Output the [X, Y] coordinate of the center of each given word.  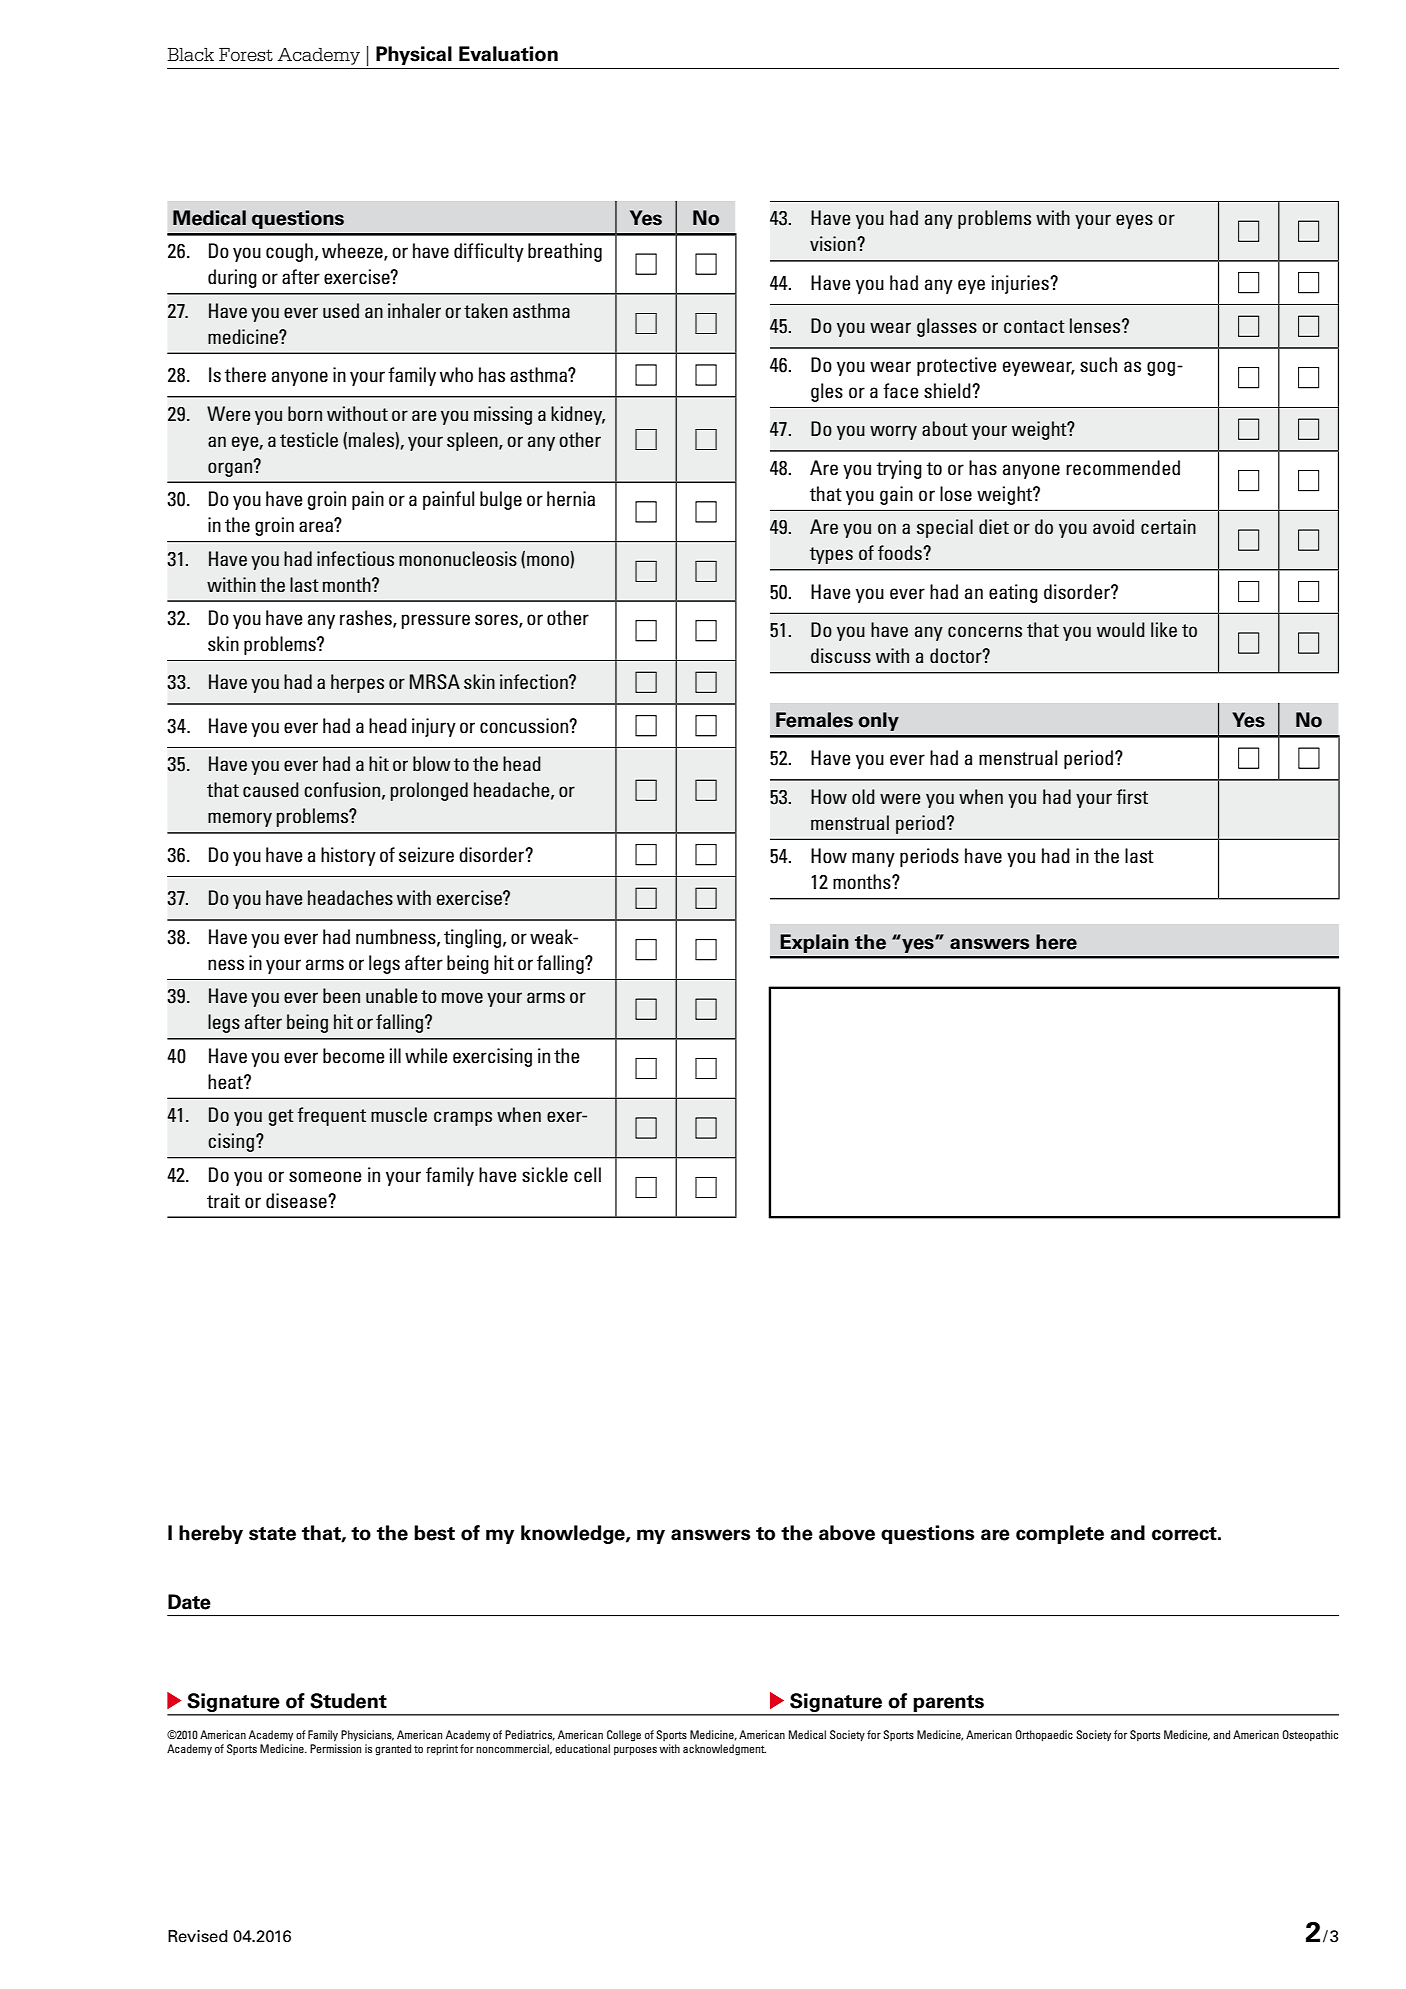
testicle [309, 439]
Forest [246, 55]
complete [1060, 1534]
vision [834, 243]
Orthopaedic [1044, 1736]
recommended [1123, 467]
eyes [1134, 221]
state [272, 1534]
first [1132, 796]
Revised [198, 1936]
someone [325, 1176]
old [863, 796]
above [847, 1533]
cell [587, 1174]
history [348, 856]
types [831, 555]
